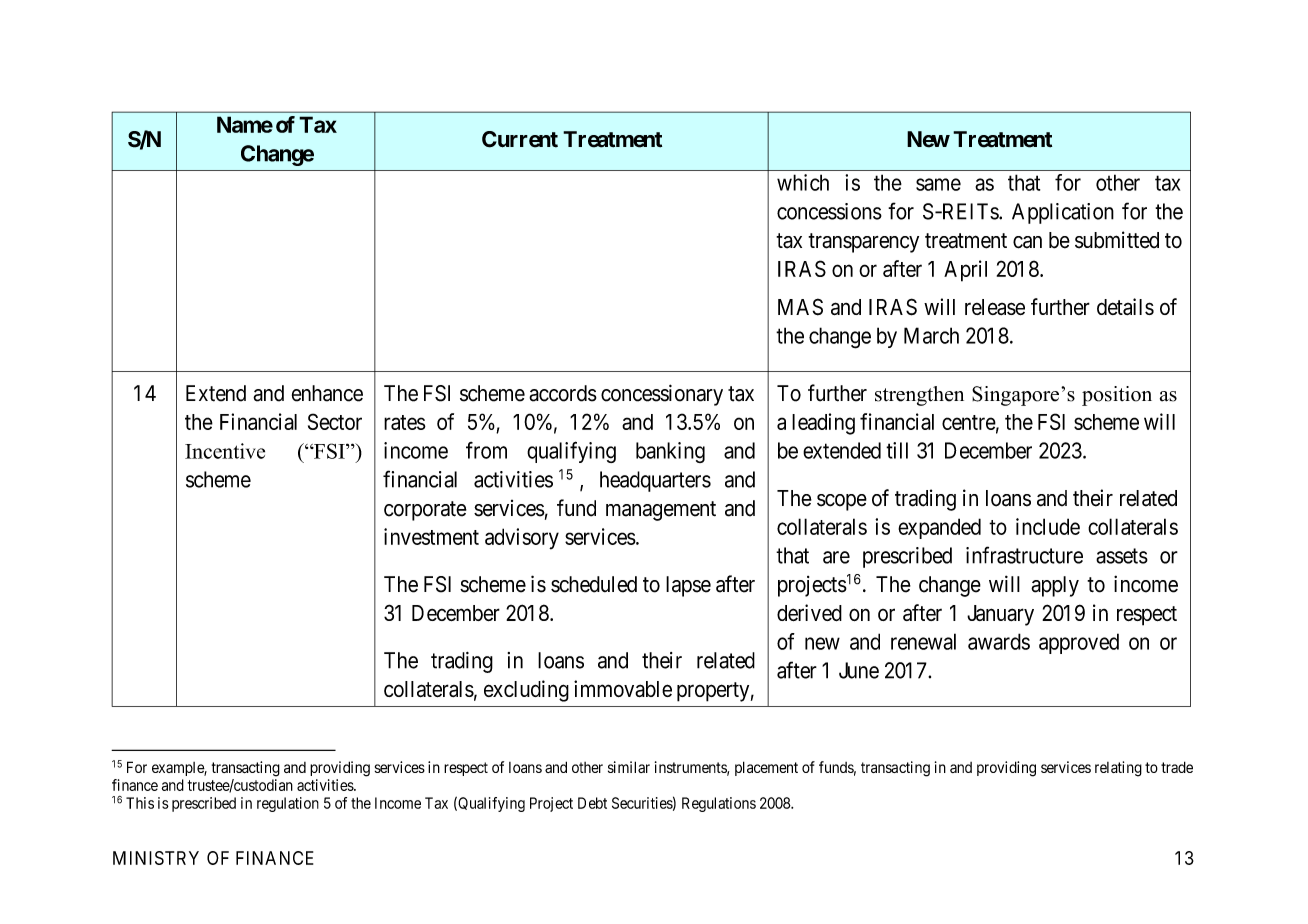 This screenshot has width=1308, height=924. I want to click on include, so click(1048, 526).
